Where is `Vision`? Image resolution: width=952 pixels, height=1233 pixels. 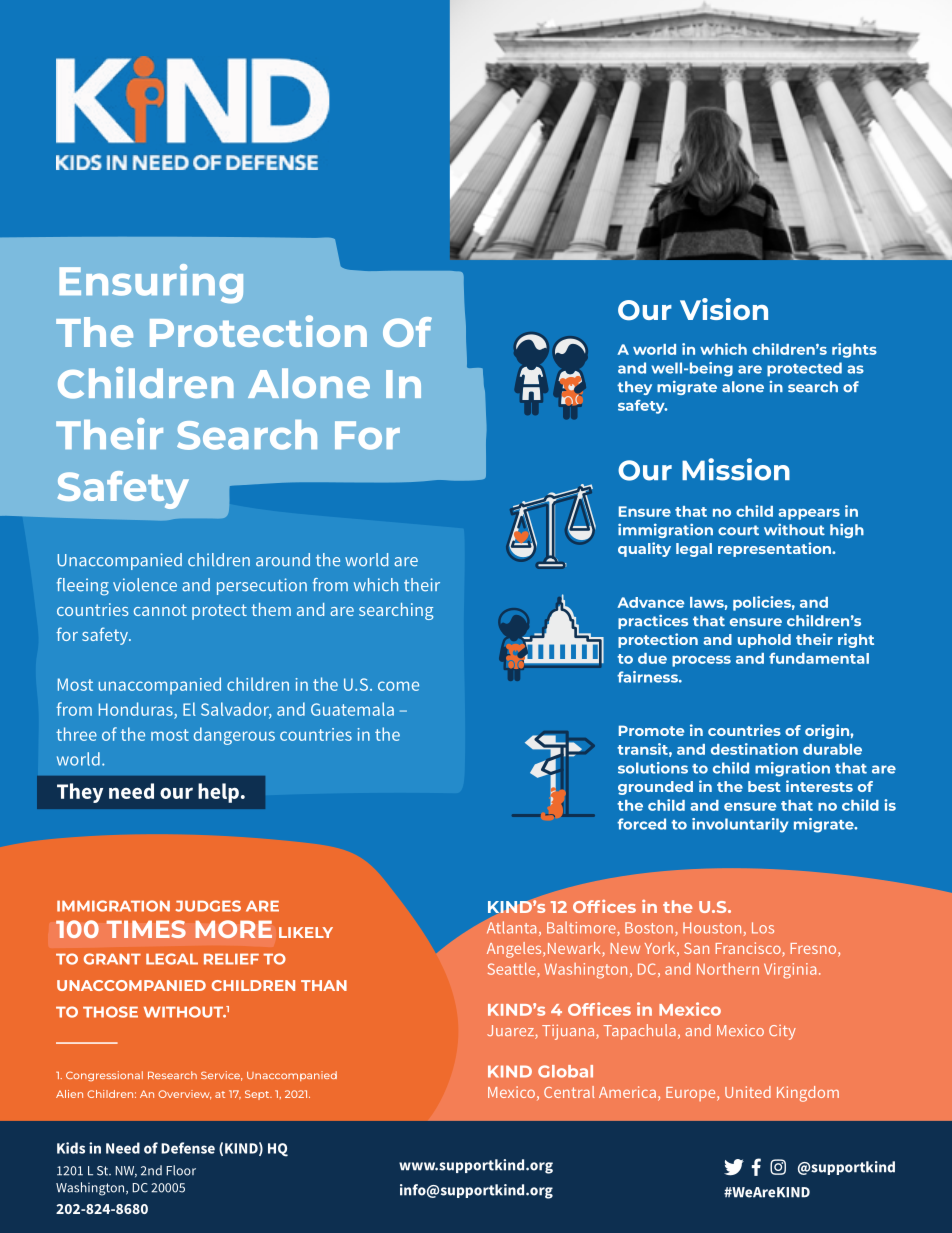
Vision is located at coordinates (724, 309).
